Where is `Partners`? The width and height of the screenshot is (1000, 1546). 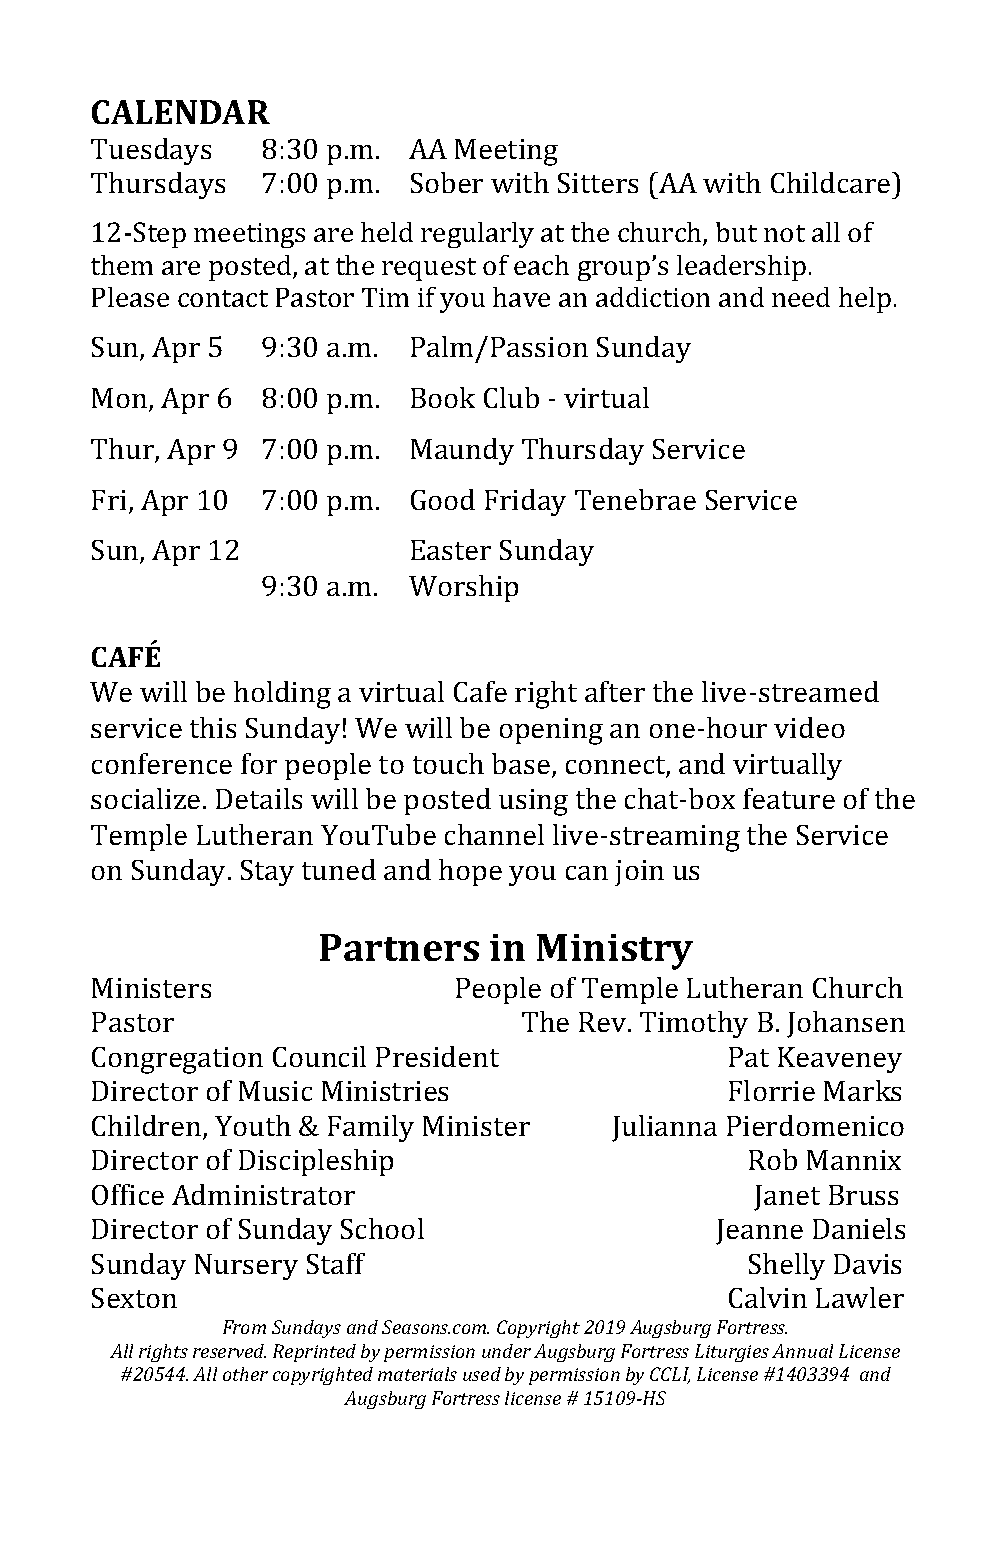
Partners is located at coordinates (399, 947).
